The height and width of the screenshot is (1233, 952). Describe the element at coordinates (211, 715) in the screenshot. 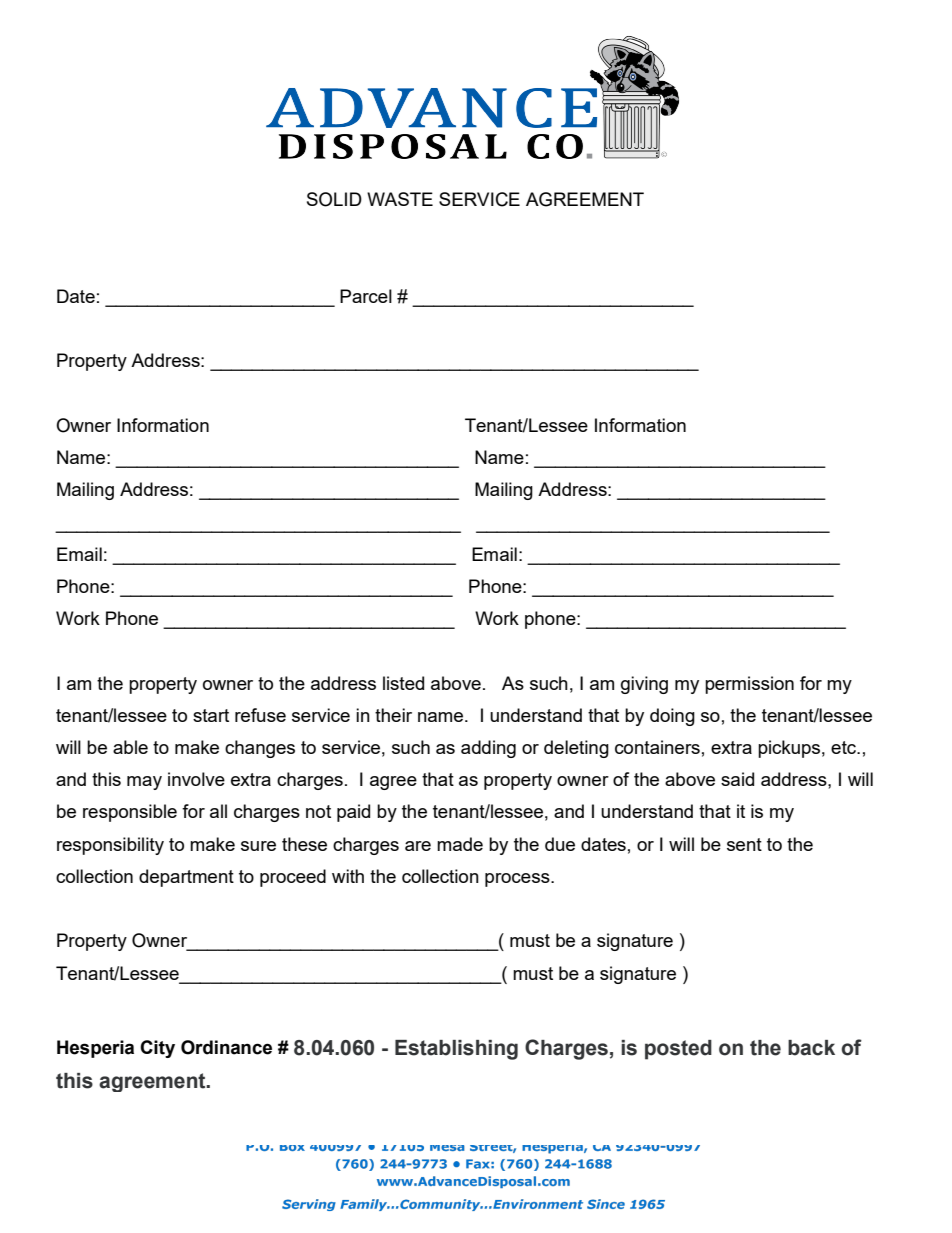

I see `start` at that location.
